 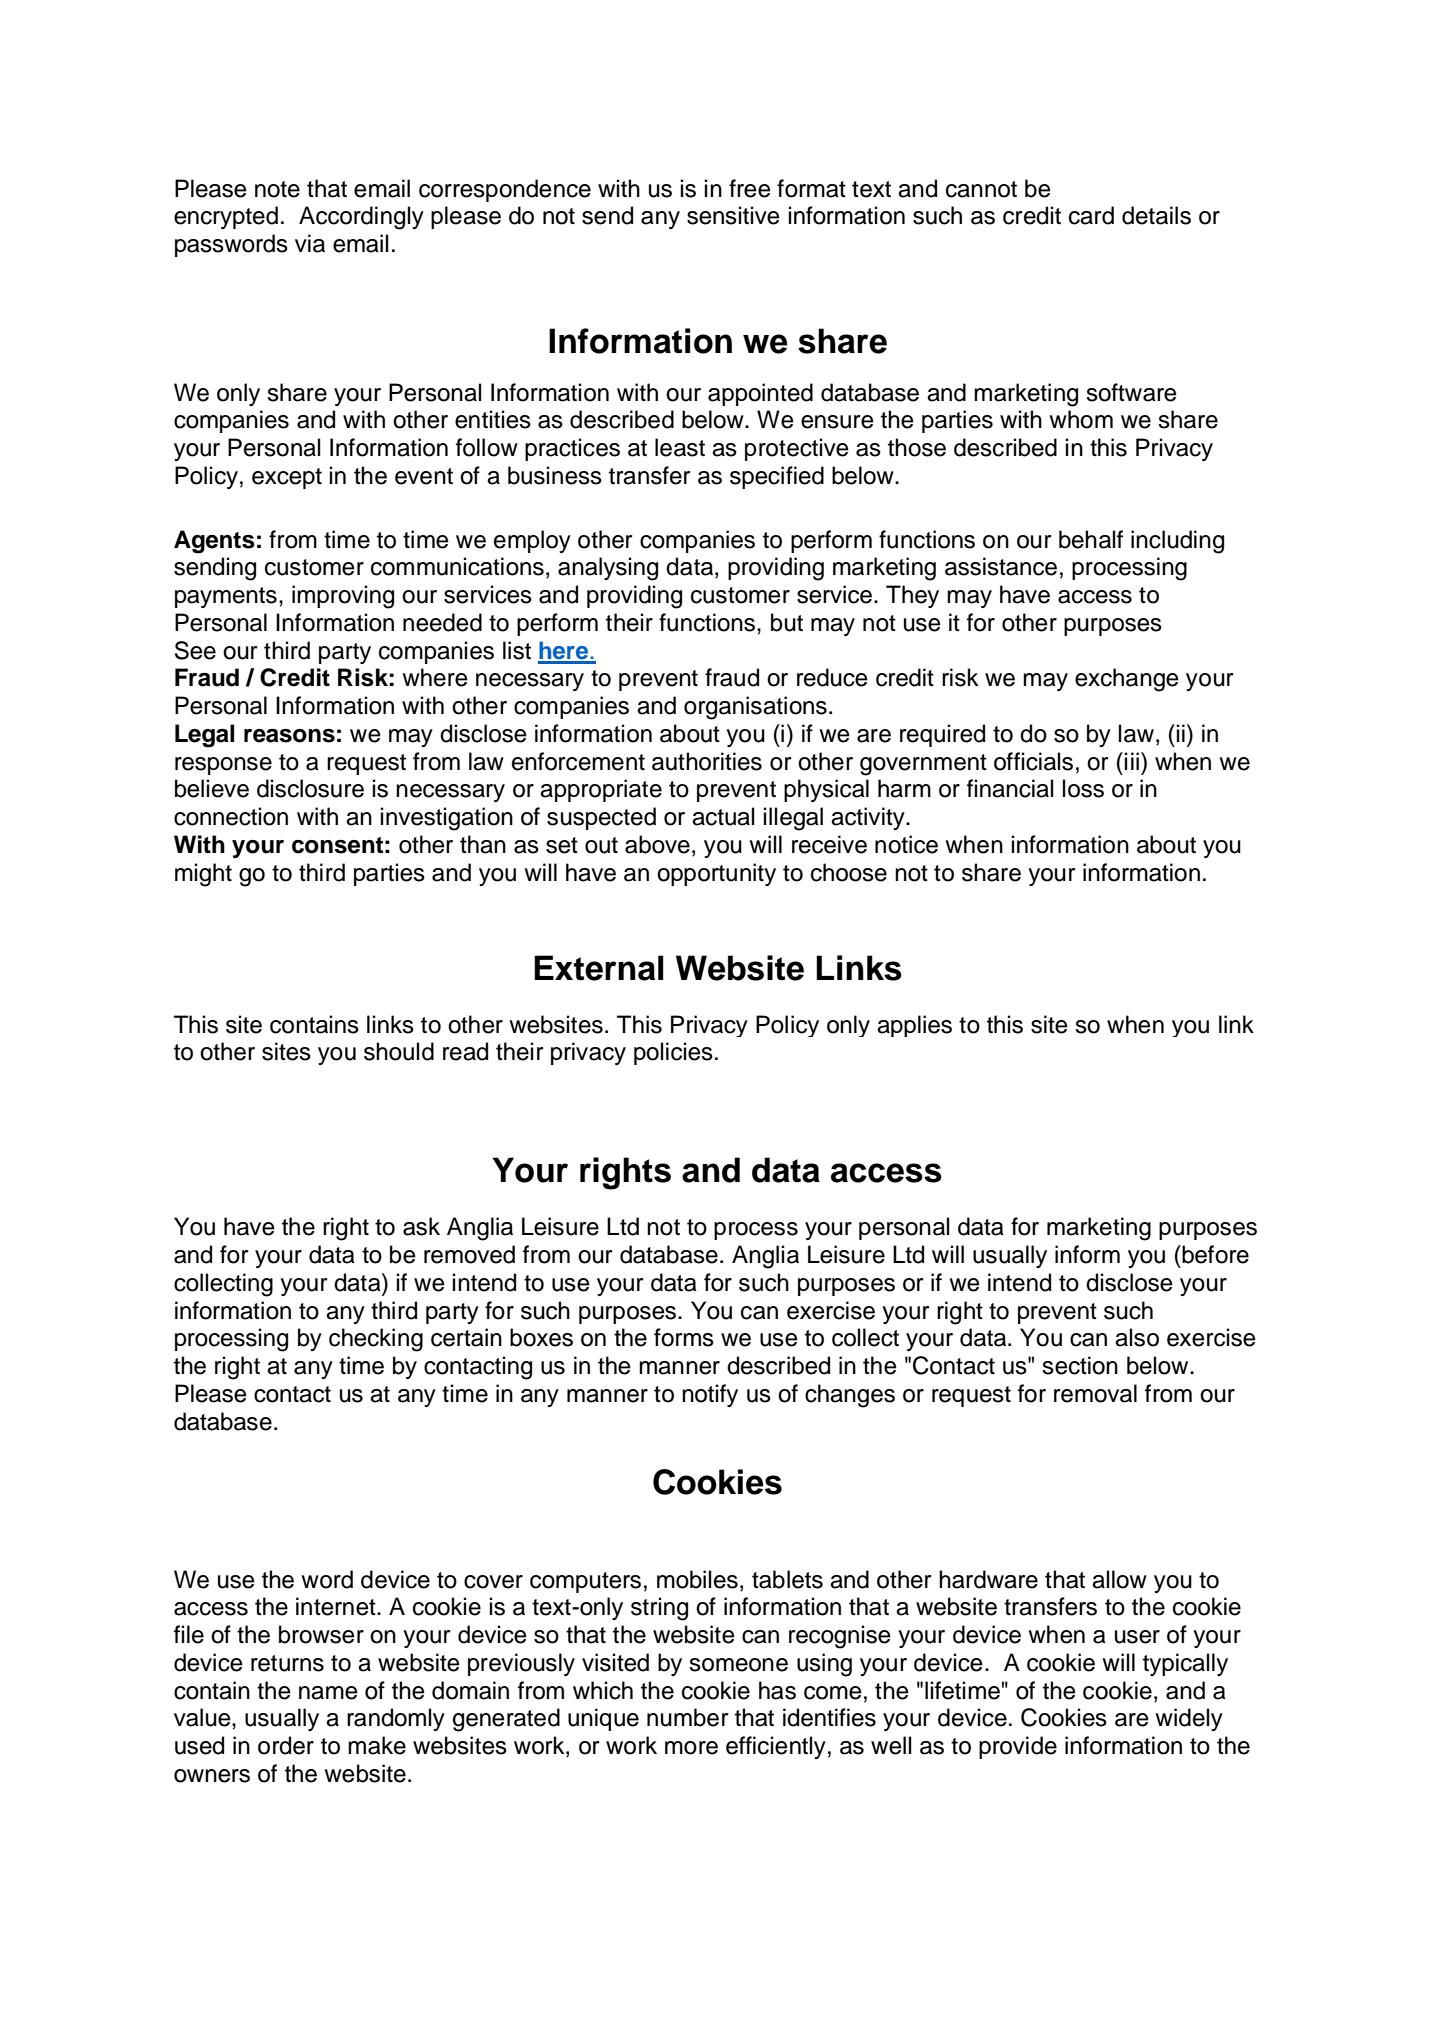 What do you see at coordinates (608, 569) in the document?
I see `analysing` at bounding box center [608, 569].
